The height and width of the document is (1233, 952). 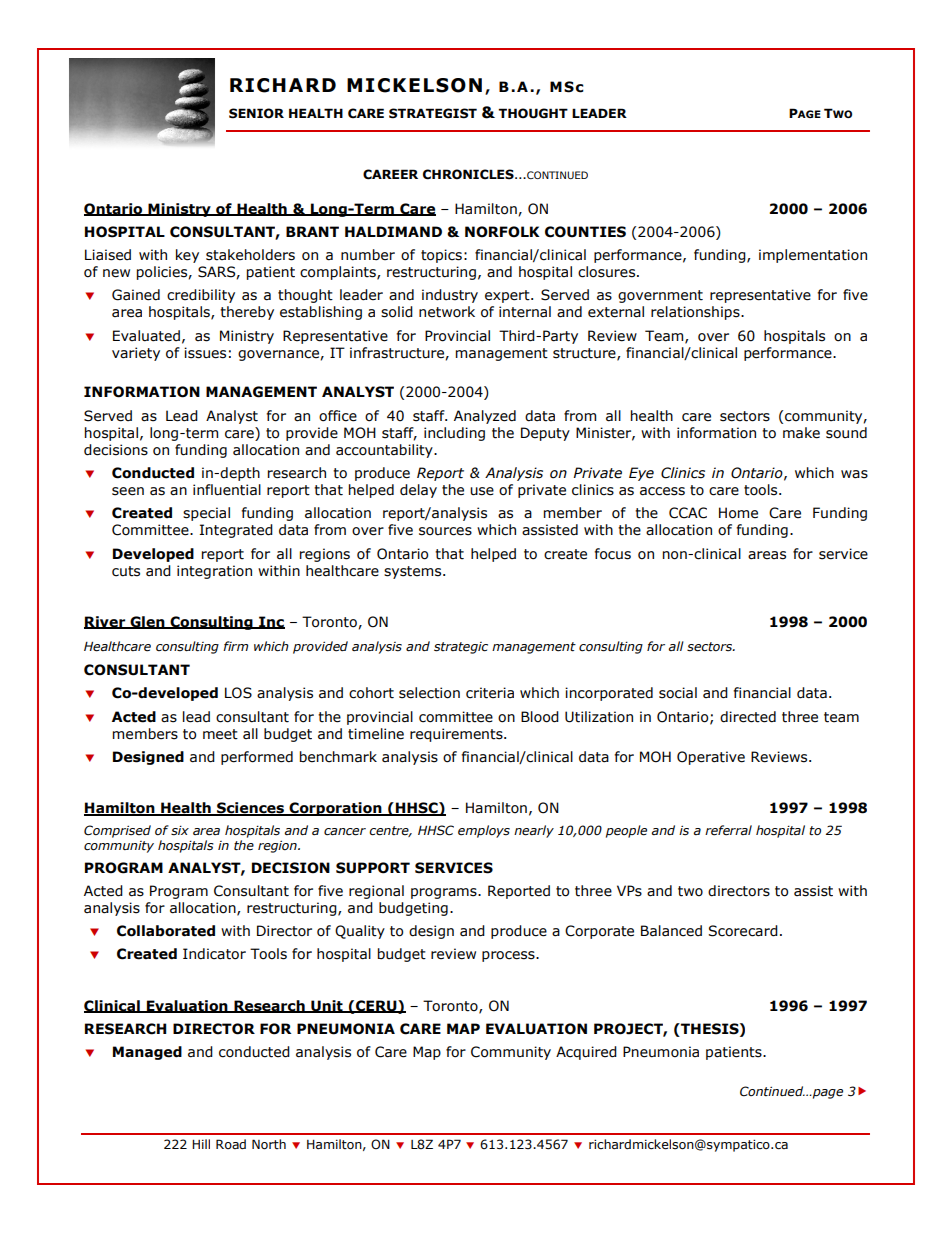 What do you see at coordinates (485, 417) in the document?
I see `Analyzed` at bounding box center [485, 417].
